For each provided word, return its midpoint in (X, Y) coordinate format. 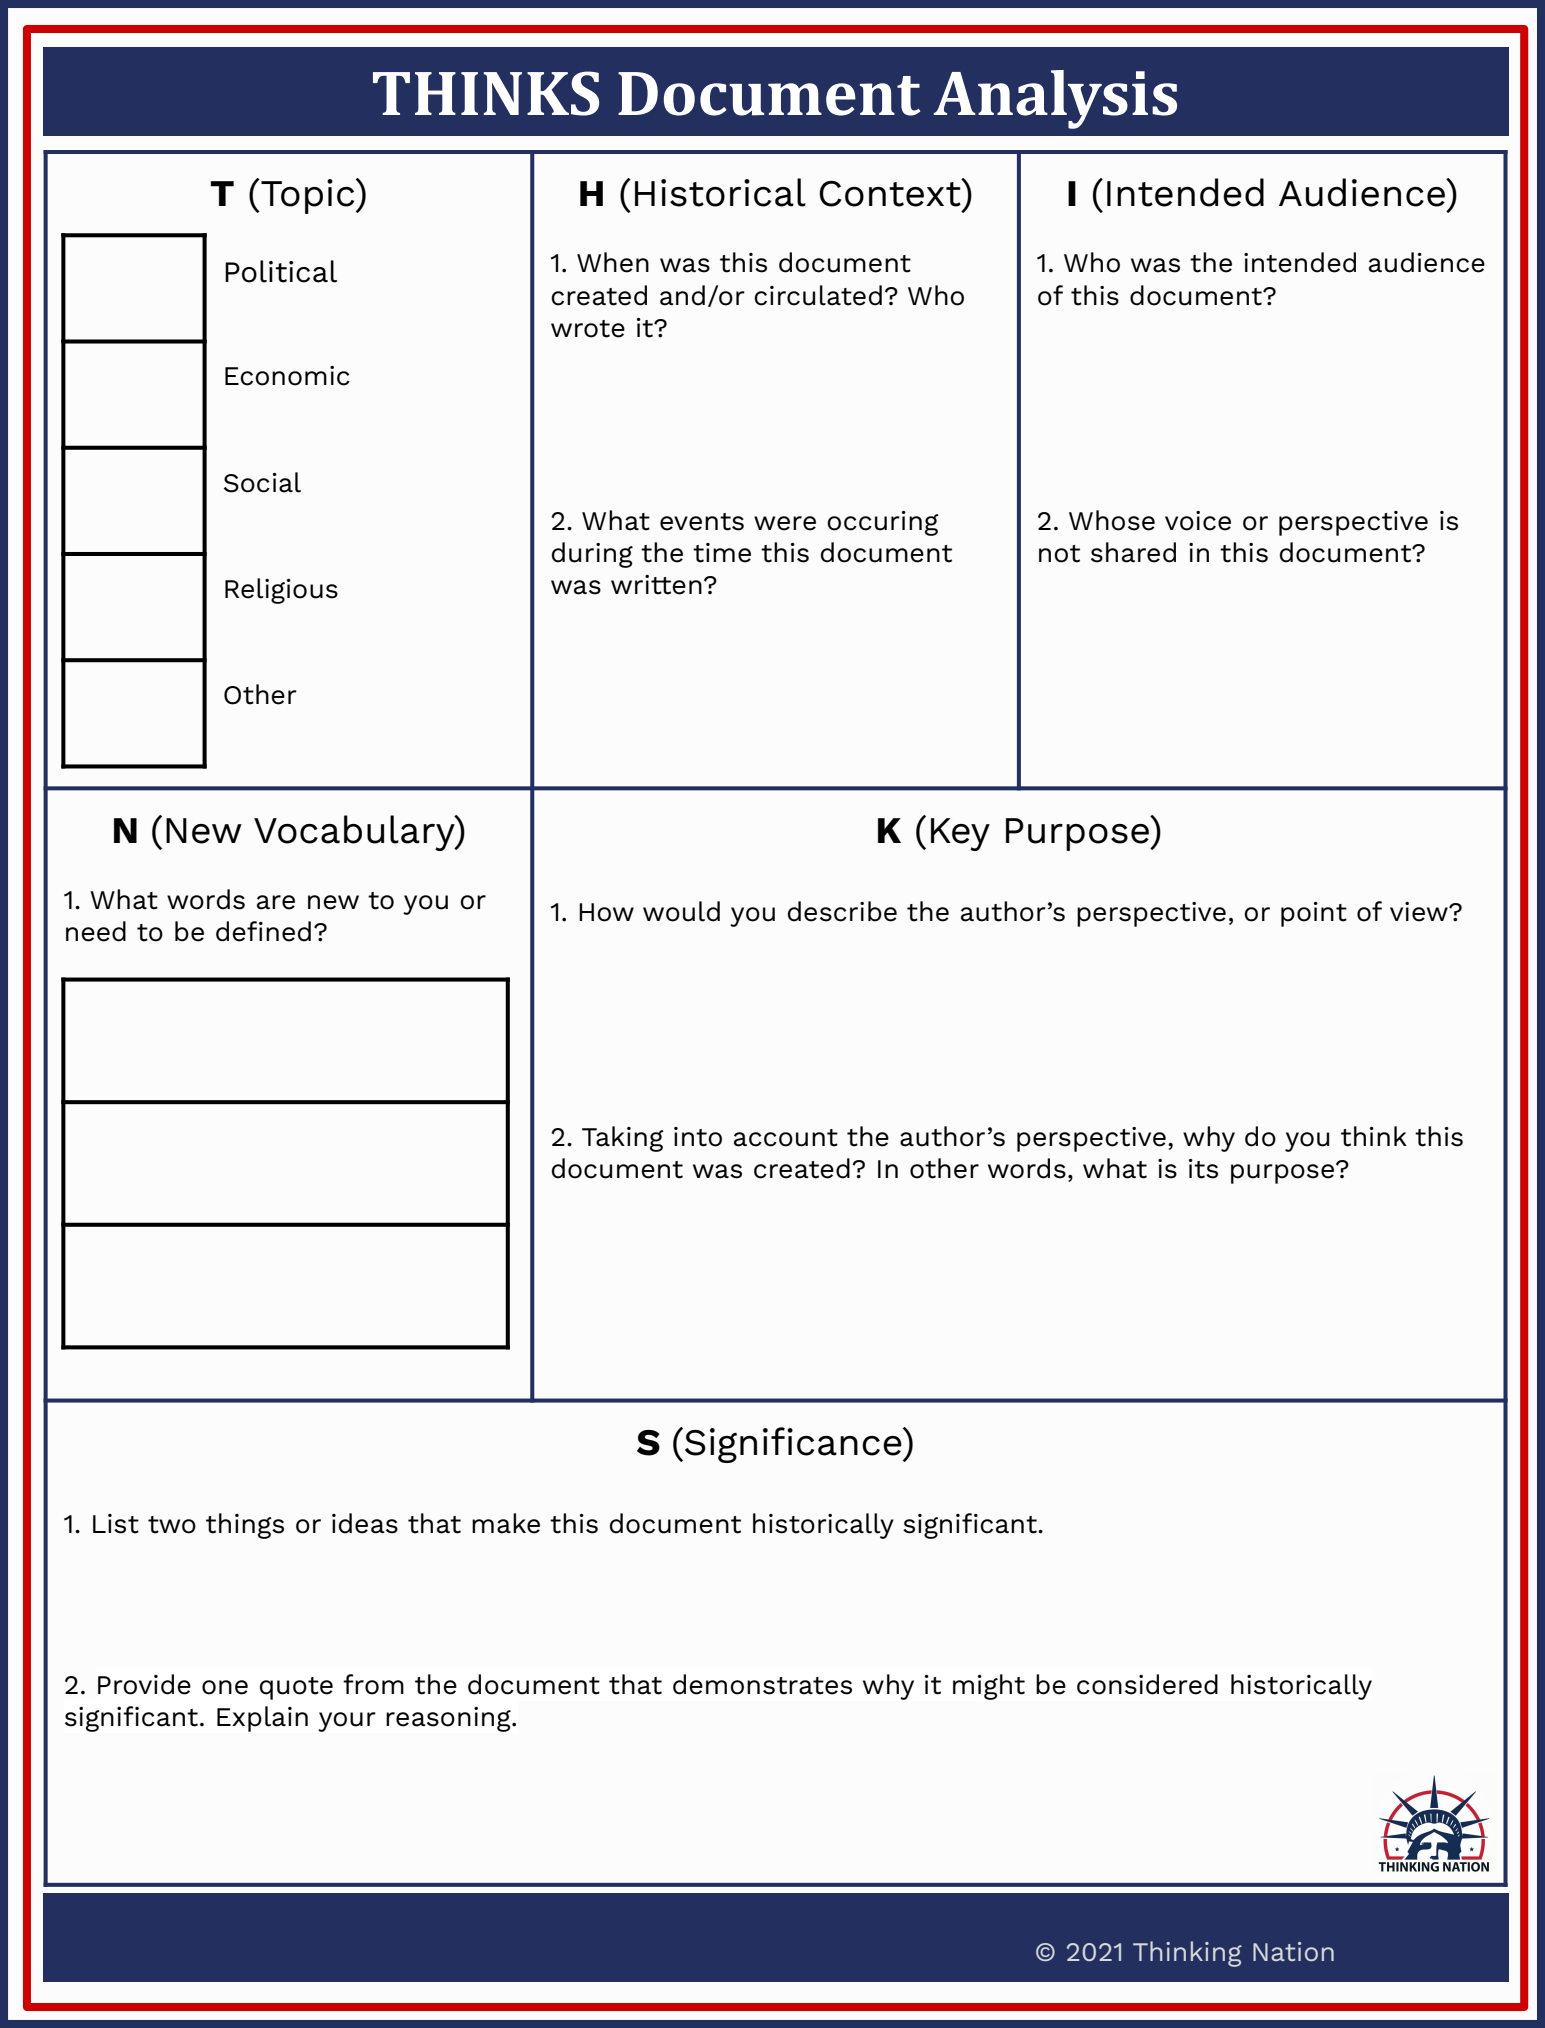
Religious (281, 591)
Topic (308, 196)
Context (891, 192)
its (1203, 1169)
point (1314, 914)
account (786, 1138)
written (656, 585)
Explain (262, 1719)
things (245, 1526)
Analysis (1055, 99)
